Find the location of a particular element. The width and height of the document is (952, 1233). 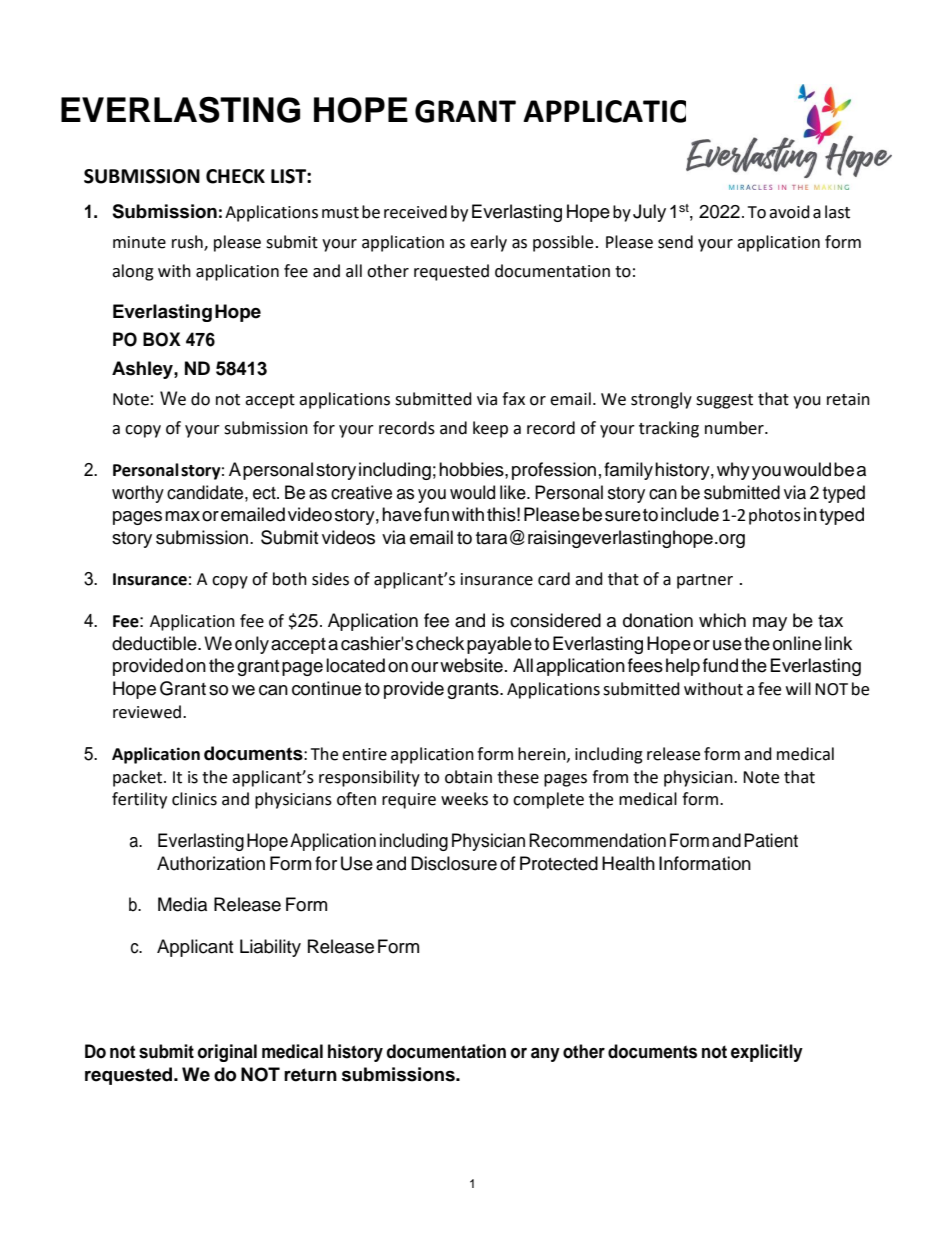

partner is located at coordinates (705, 581).
